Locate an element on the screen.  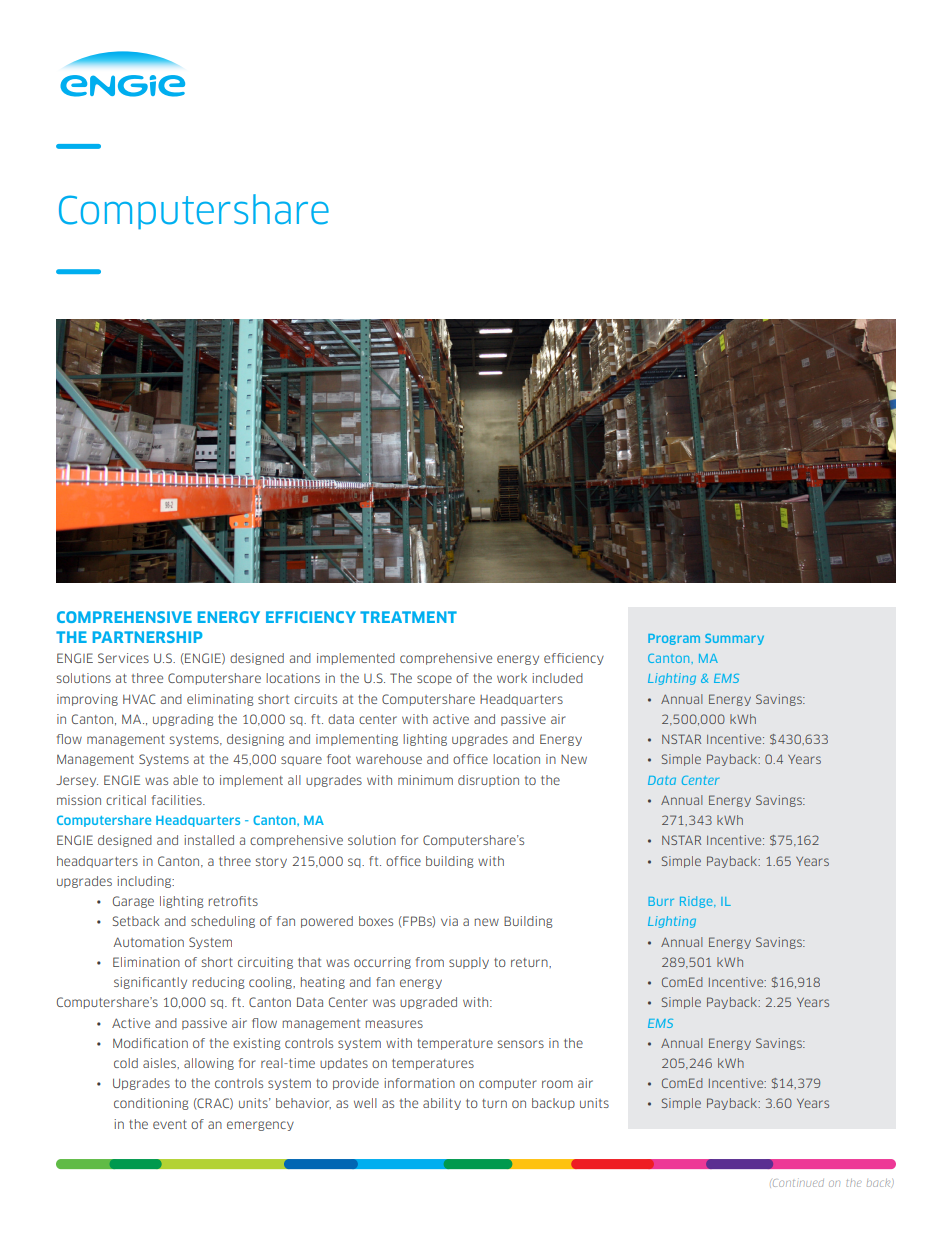
PARTNERSHIP is located at coordinates (148, 637).
